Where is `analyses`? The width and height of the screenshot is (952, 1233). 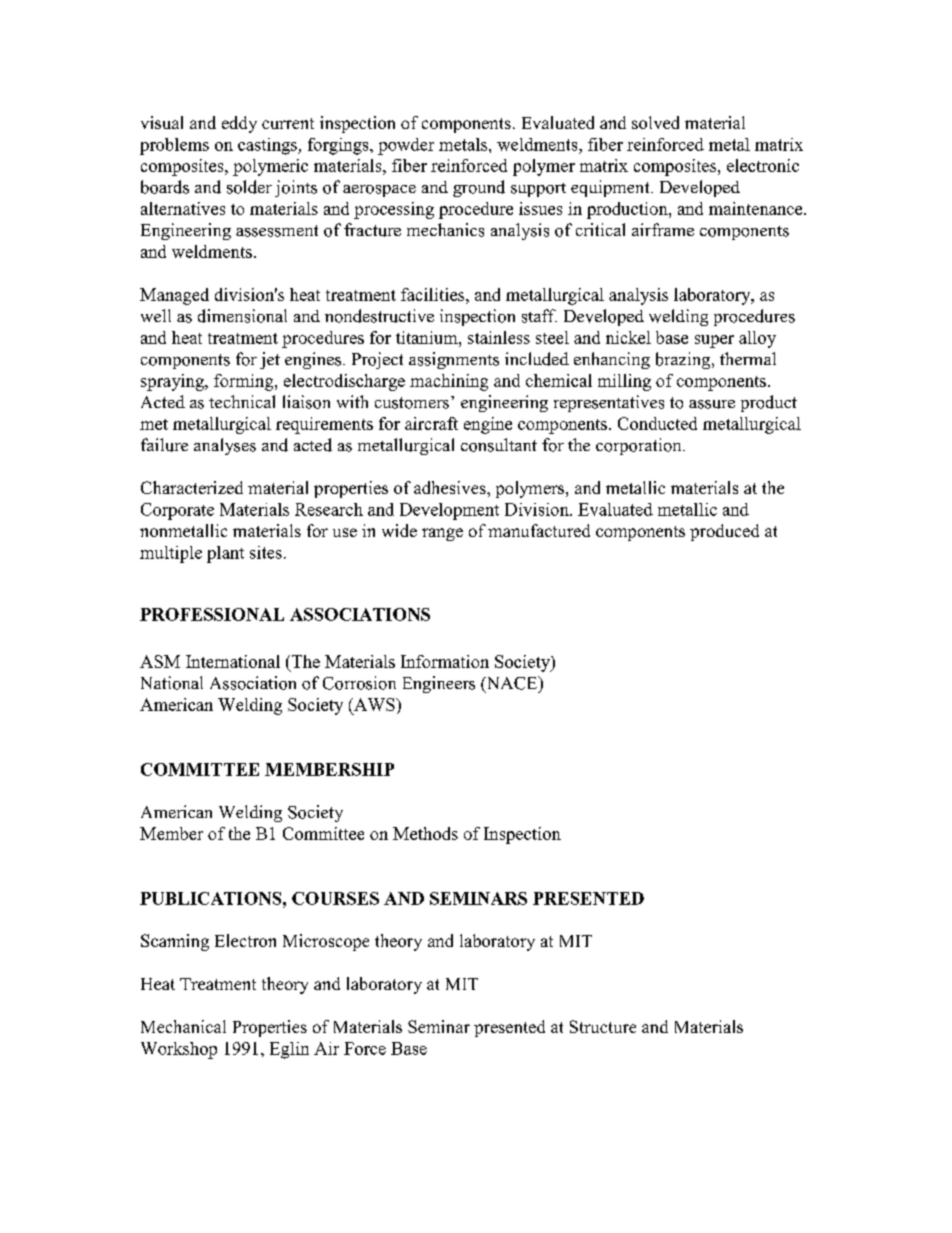
analyses is located at coordinates (225, 446).
